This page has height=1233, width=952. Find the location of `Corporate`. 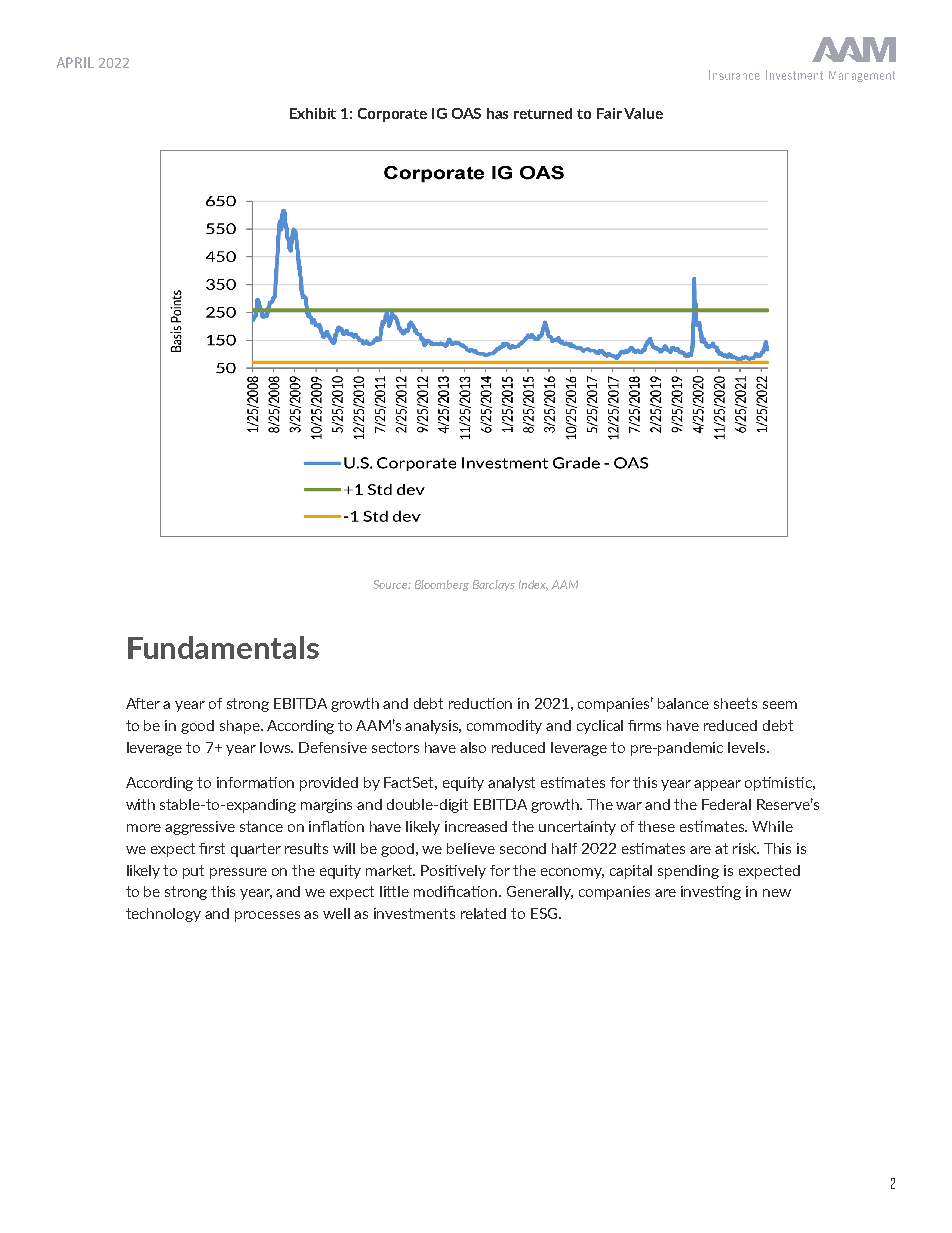

Corporate is located at coordinates (392, 115).
